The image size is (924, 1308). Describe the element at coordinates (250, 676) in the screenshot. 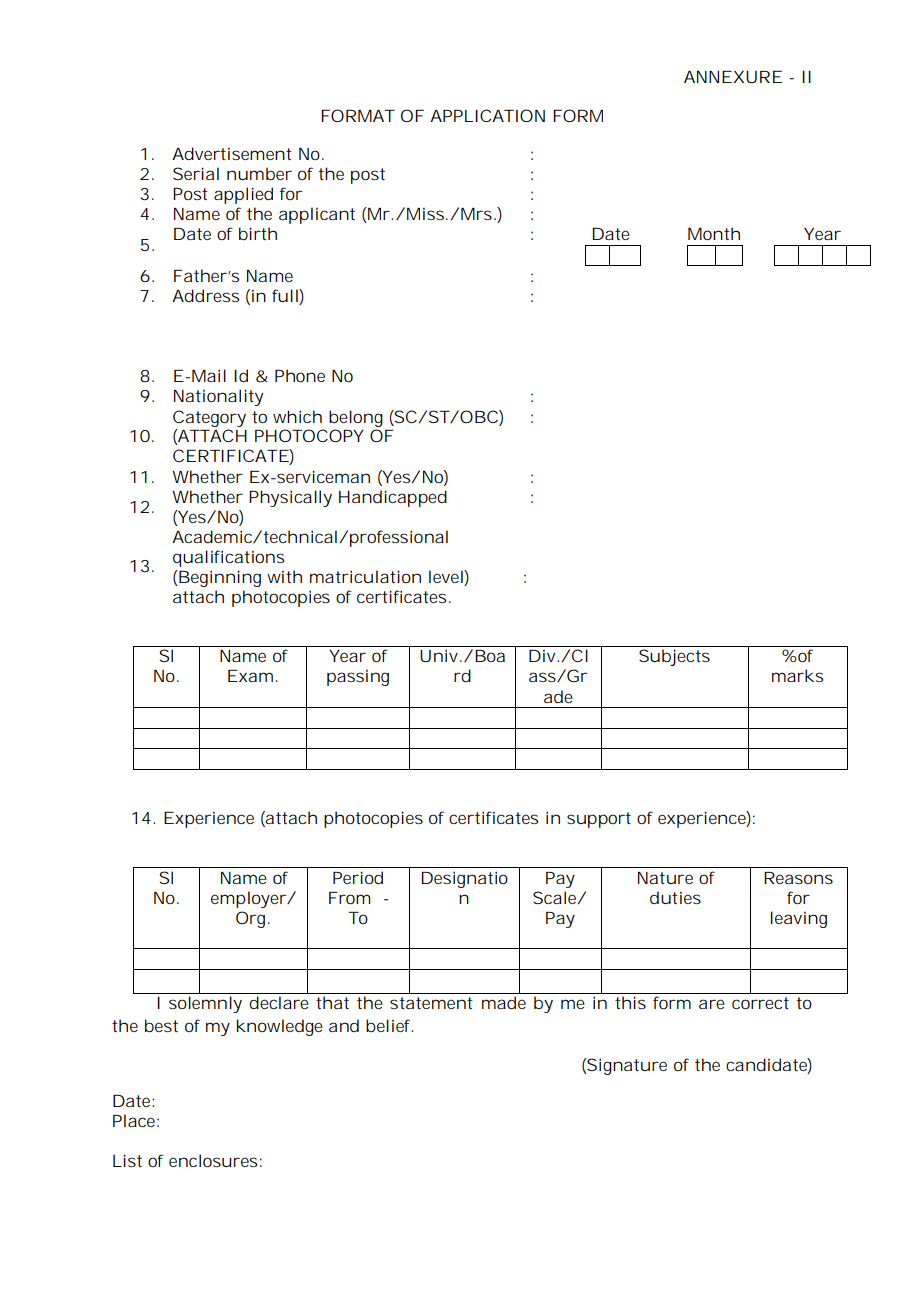

I see `Exam` at that location.
